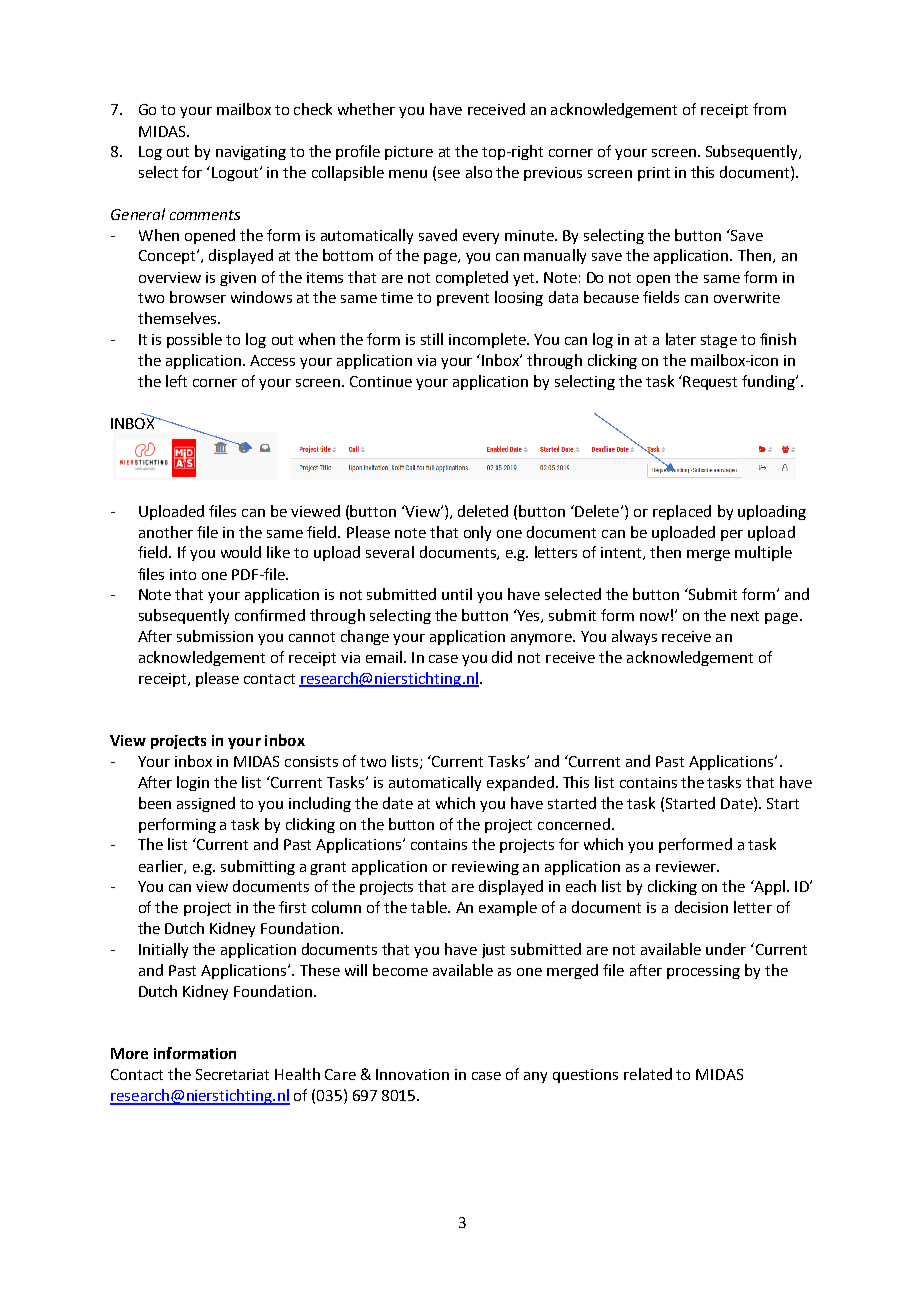 The height and width of the page is (1308, 924). What do you see at coordinates (166, 532) in the page?
I see `another` at bounding box center [166, 532].
